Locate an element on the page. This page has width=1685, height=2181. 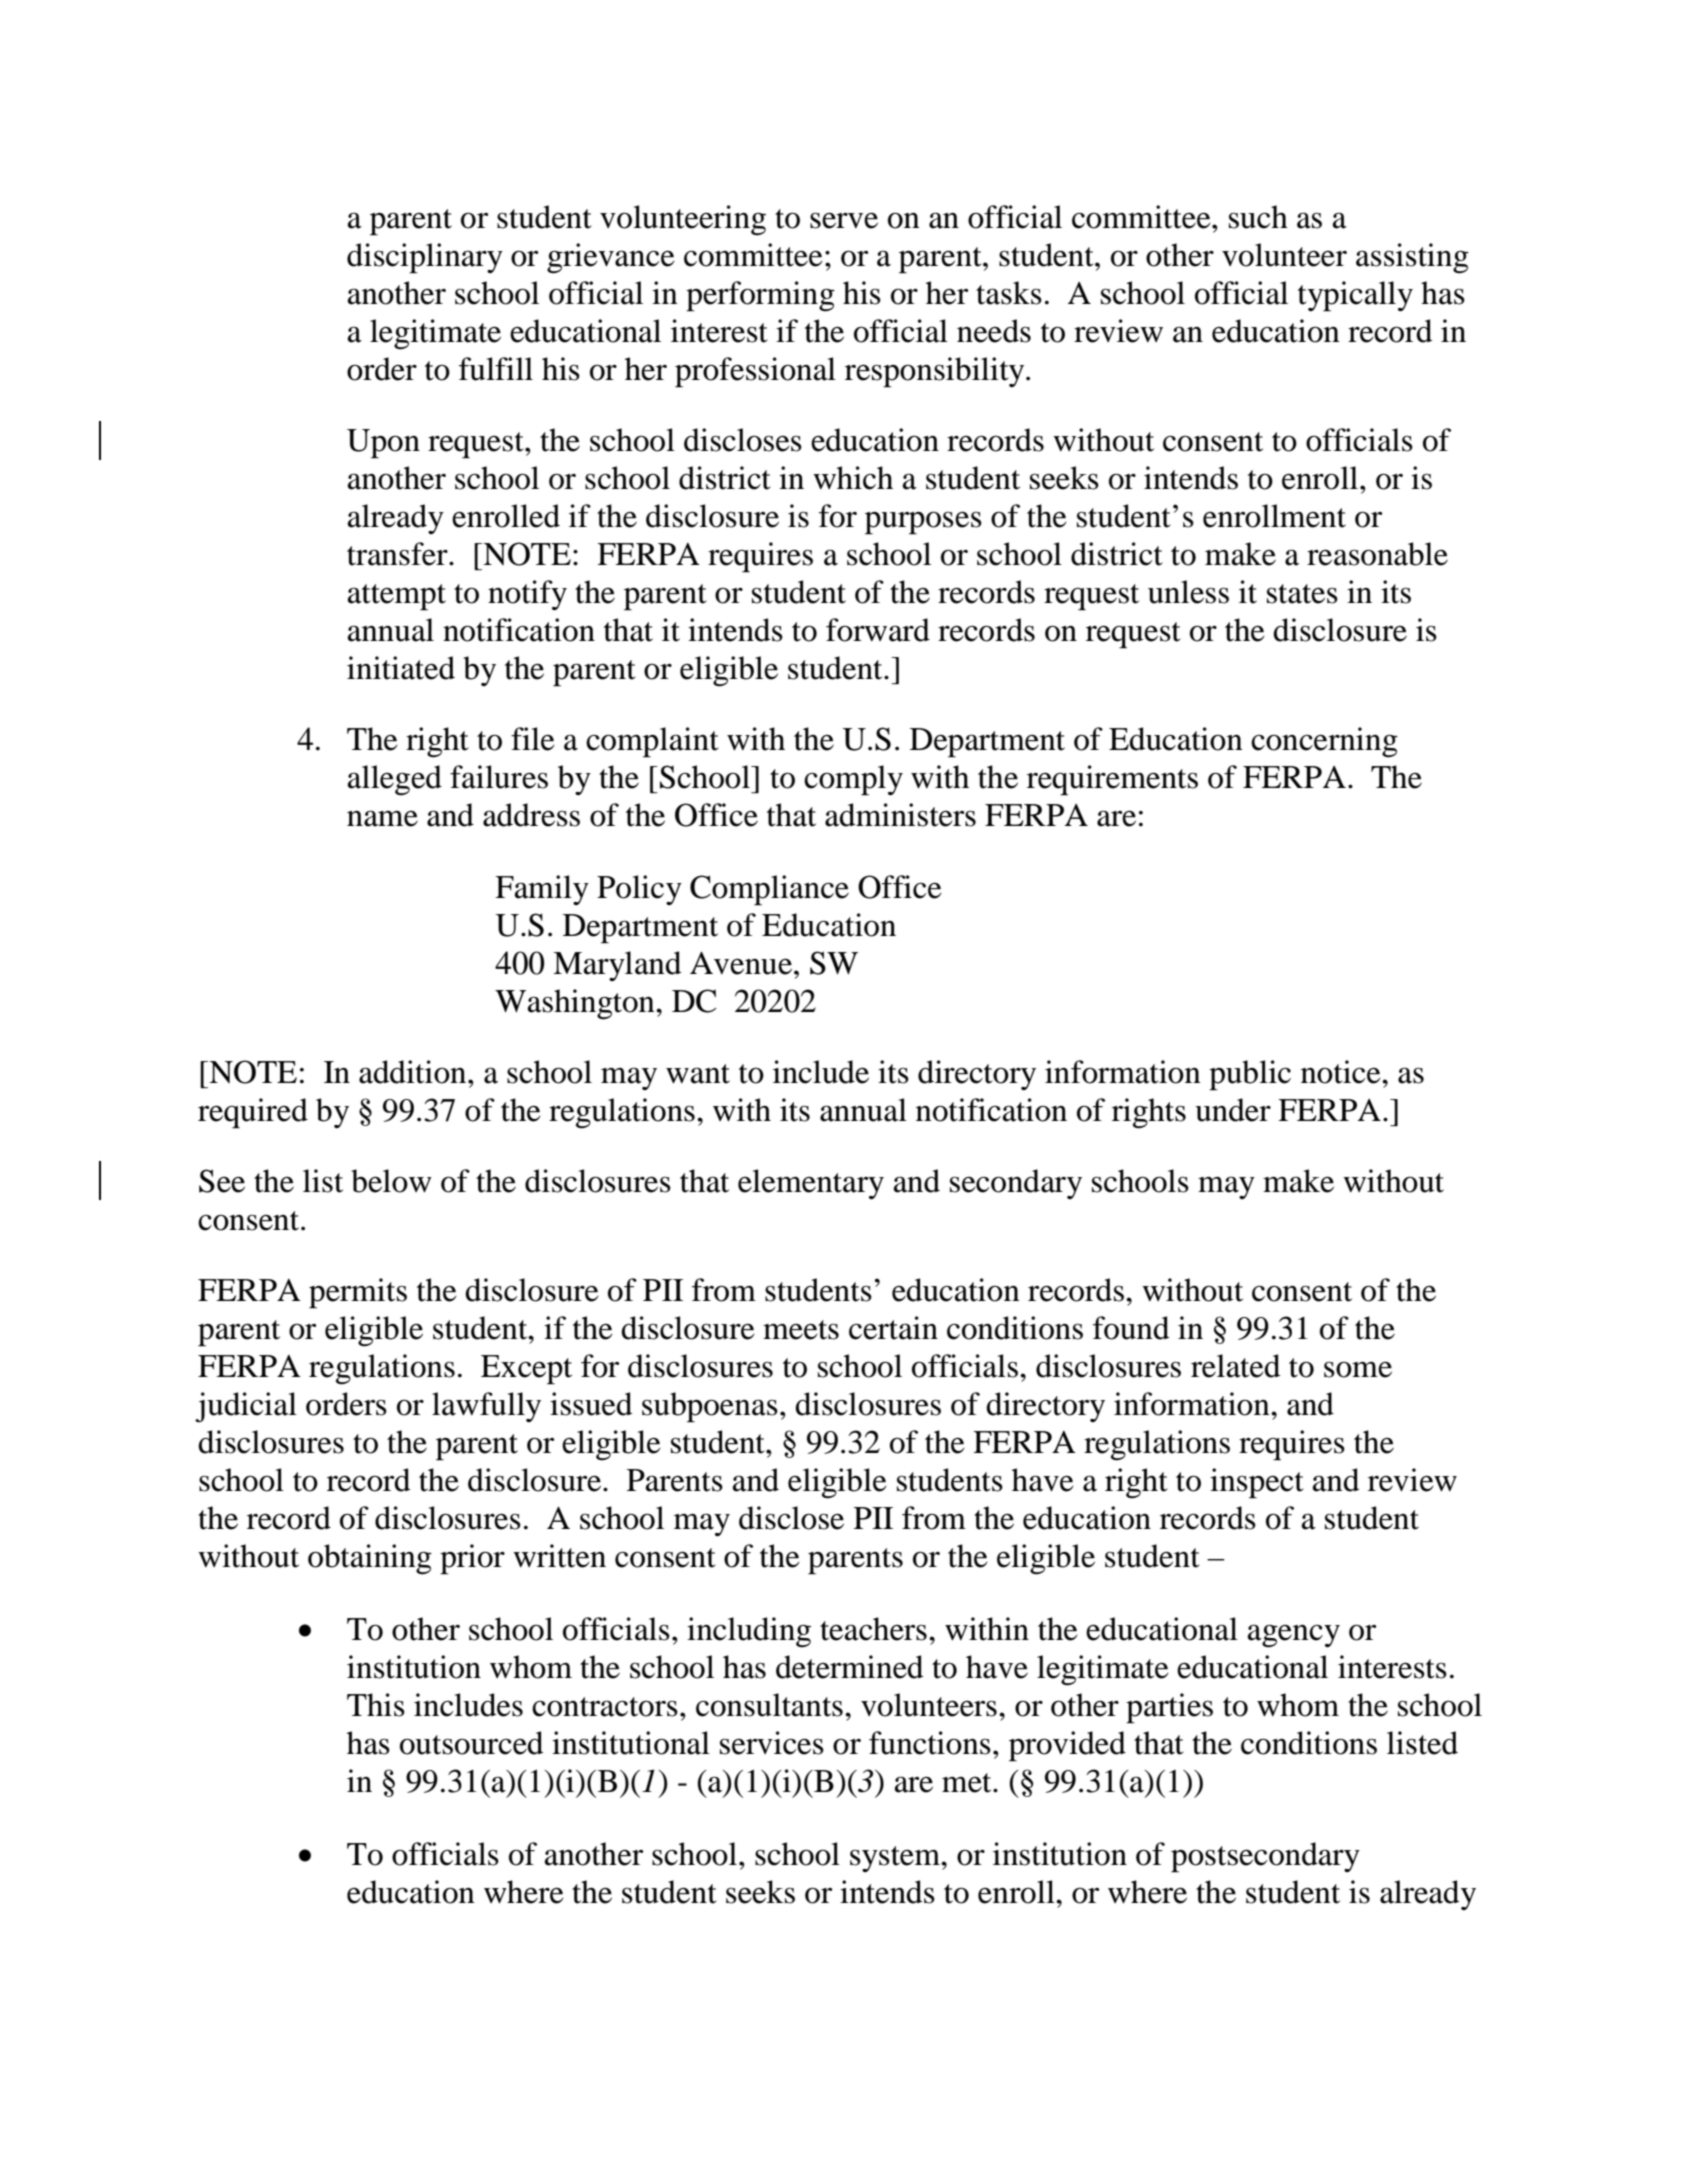
such is located at coordinates (1258, 217).
